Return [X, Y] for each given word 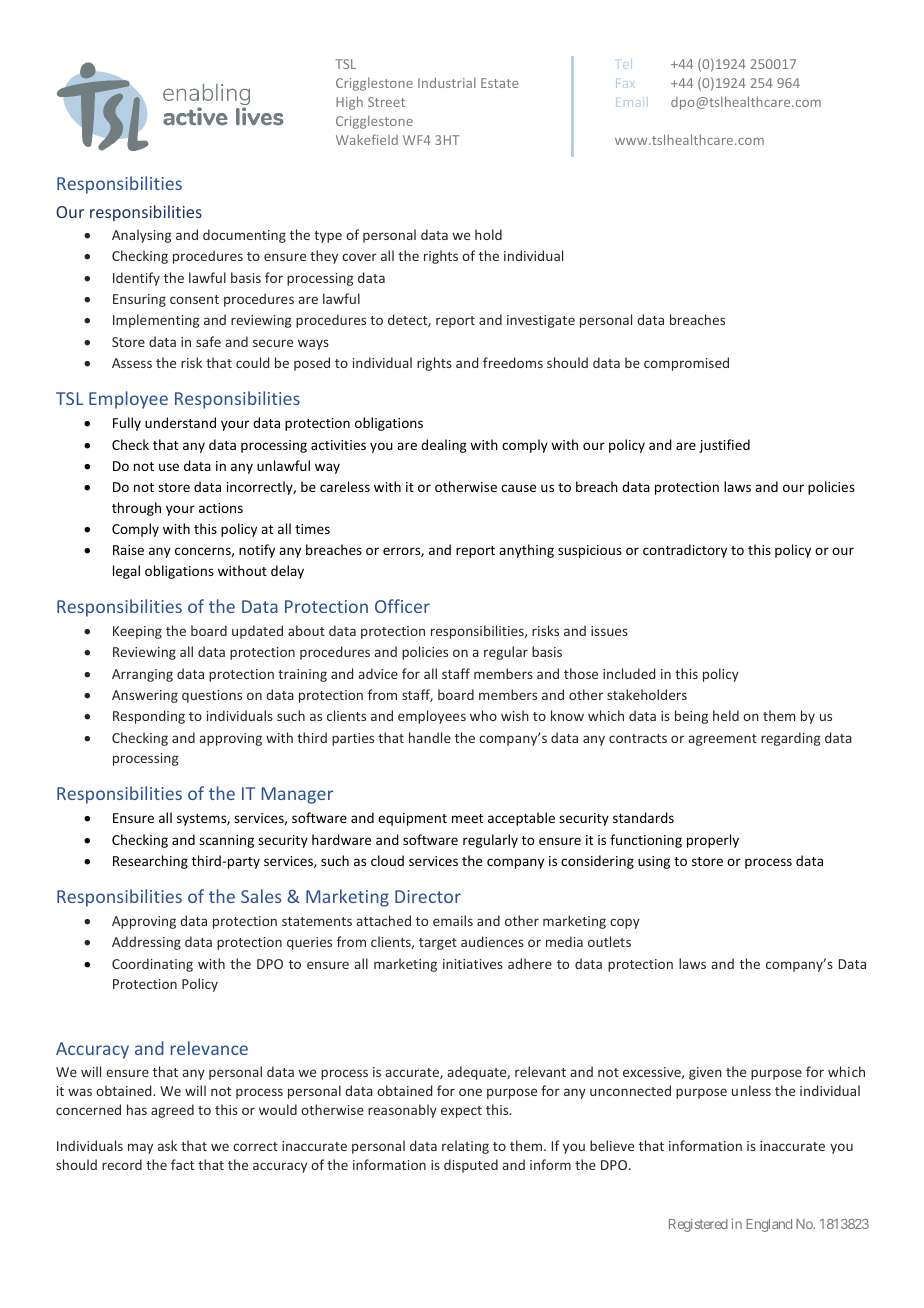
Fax [625, 83]
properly [713, 841]
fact [182, 1164]
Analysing [142, 236]
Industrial [447, 82]
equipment [412, 819]
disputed [471, 1166]
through [136, 509]
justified [724, 446]
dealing [444, 446]
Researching [150, 862]
